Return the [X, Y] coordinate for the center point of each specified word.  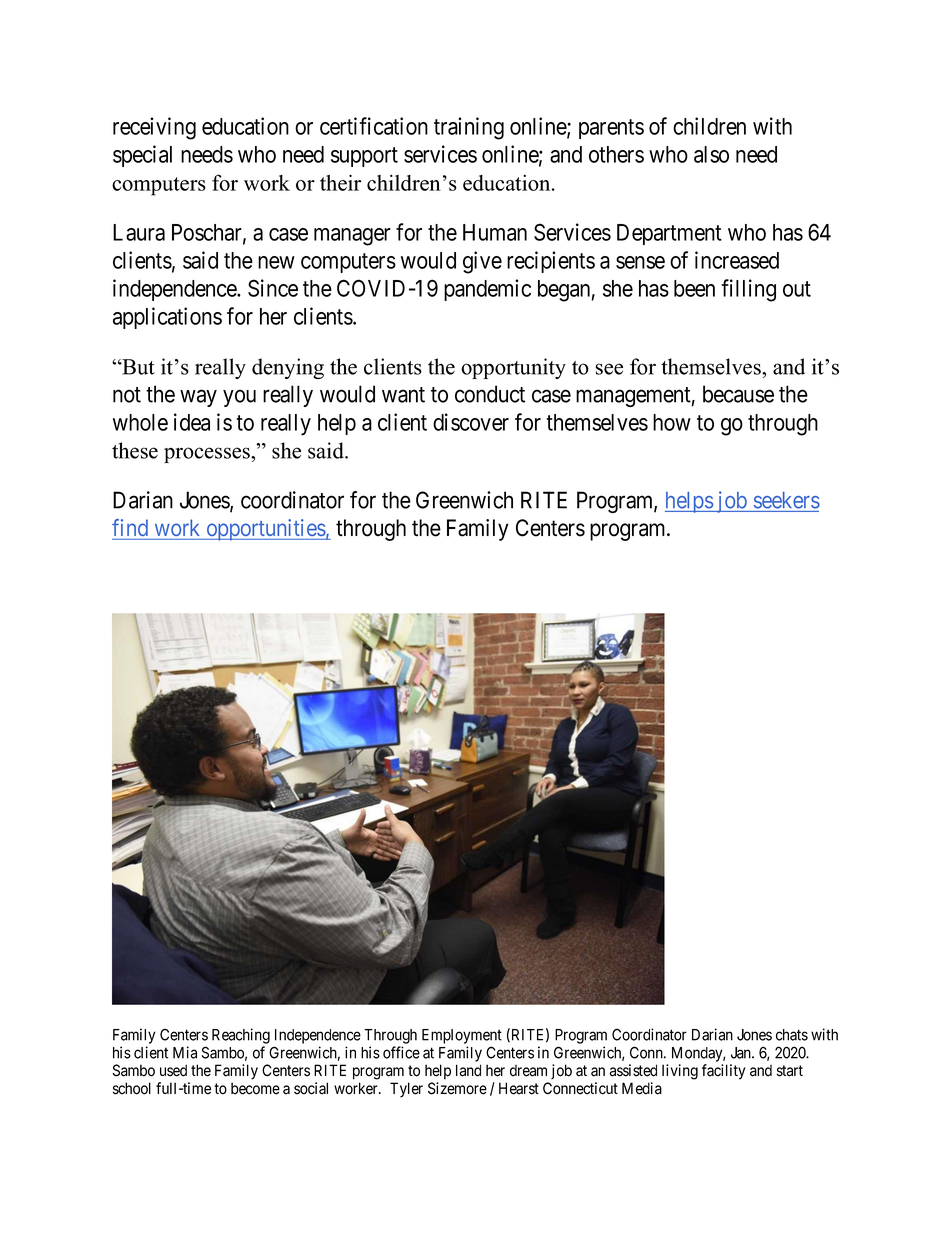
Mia [185, 1052]
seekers [787, 500]
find [130, 527]
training [469, 128]
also [711, 154]
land [468, 1070]
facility [723, 1072]
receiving [154, 128]
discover [471, 422]
